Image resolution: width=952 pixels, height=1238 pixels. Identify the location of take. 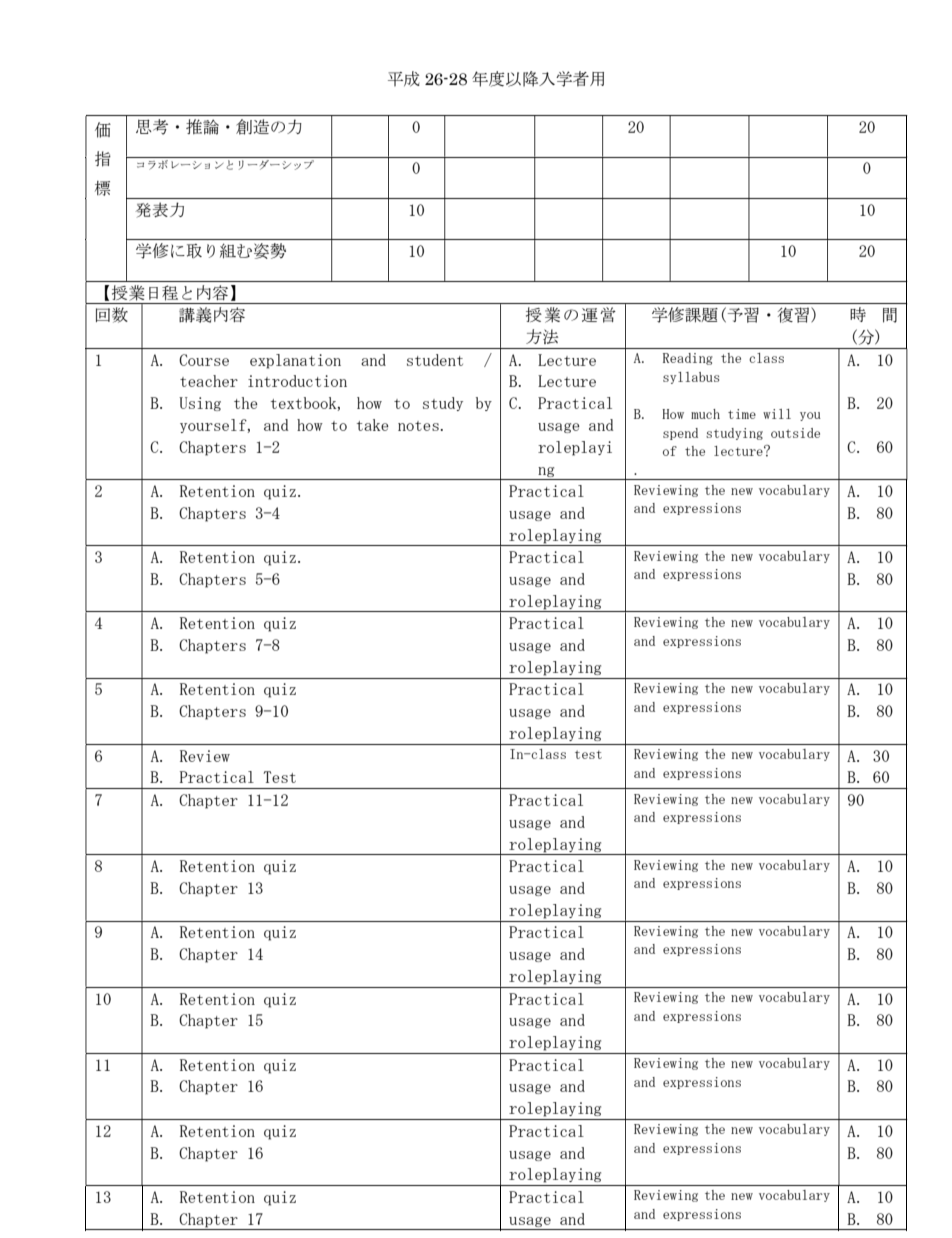
(373, 425).
